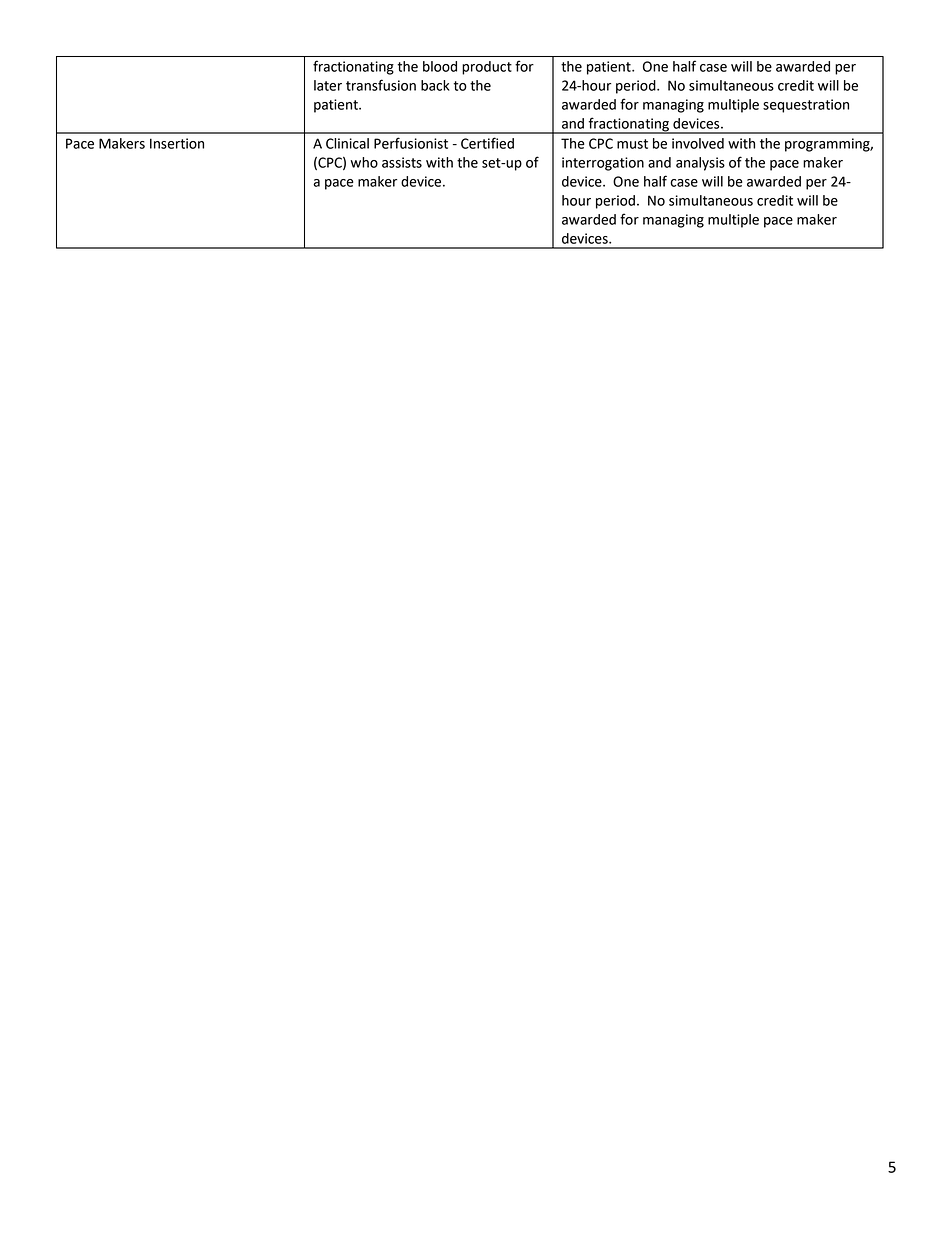 The image size is (952, 1233). What do you see at coordinates (806, 106) in the image?
I see `sequestration` at bounding box center [806, 106].
